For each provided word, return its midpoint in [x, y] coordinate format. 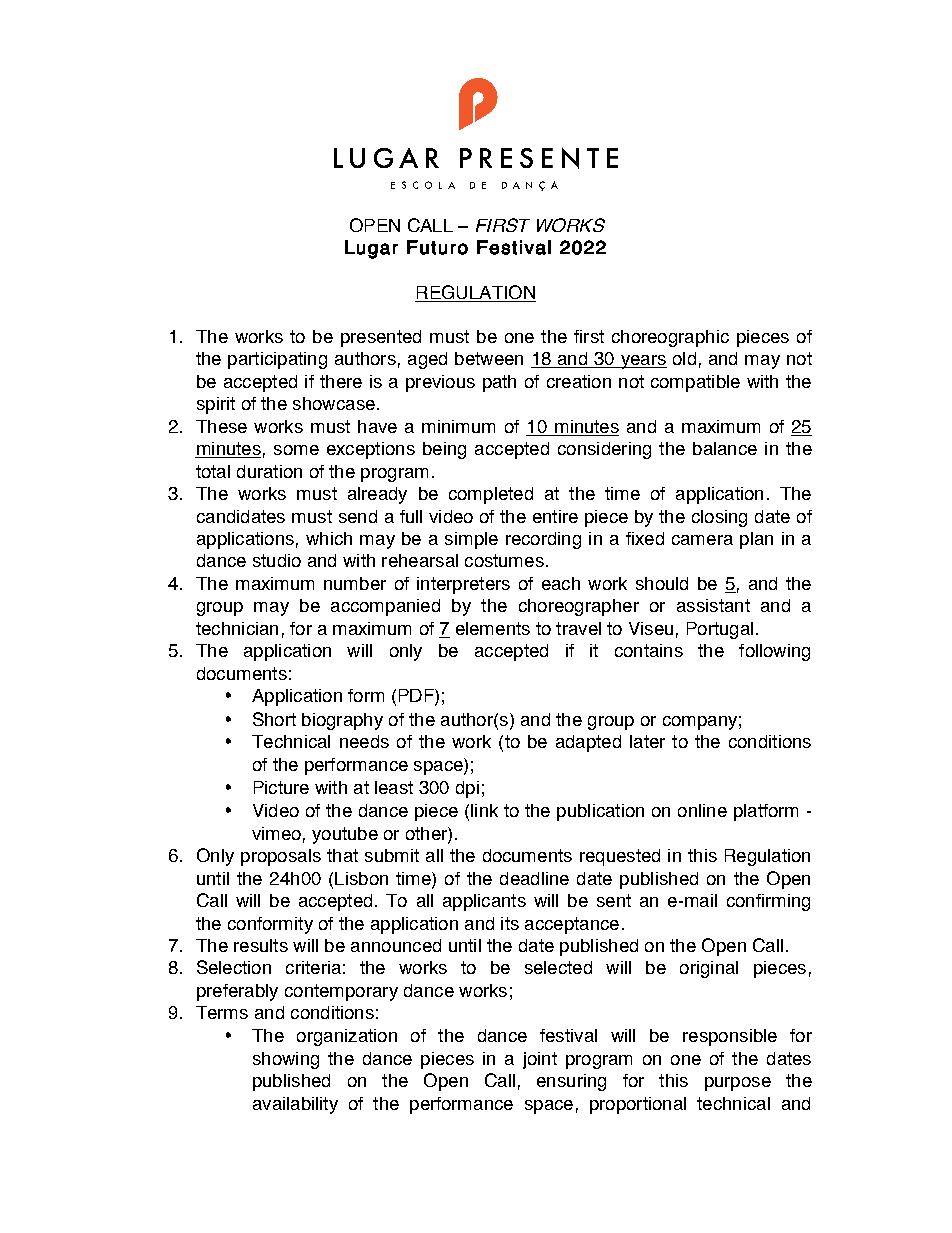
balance [725, 448]
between [489, 358]
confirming [768, 902]
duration [269, 471]
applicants [484, 902]
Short [274, 719]
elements [493, 628]
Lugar [371, 249]
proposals [281, 857]
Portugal [720, 630]
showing [286, 1060]
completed [491, 495]
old [684, 358]
